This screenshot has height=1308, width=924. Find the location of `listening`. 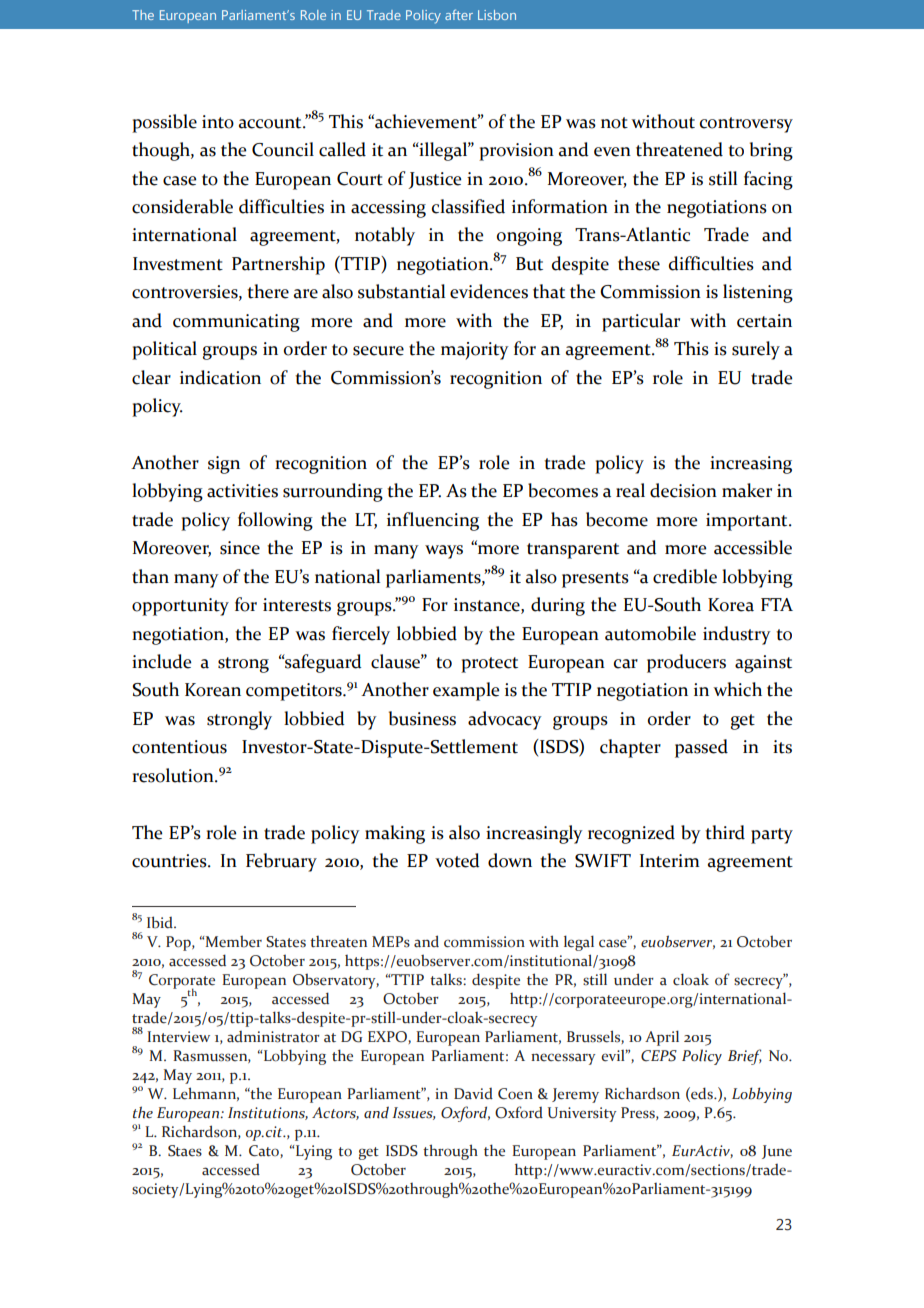

listening is located at coordinates (758, 293).
